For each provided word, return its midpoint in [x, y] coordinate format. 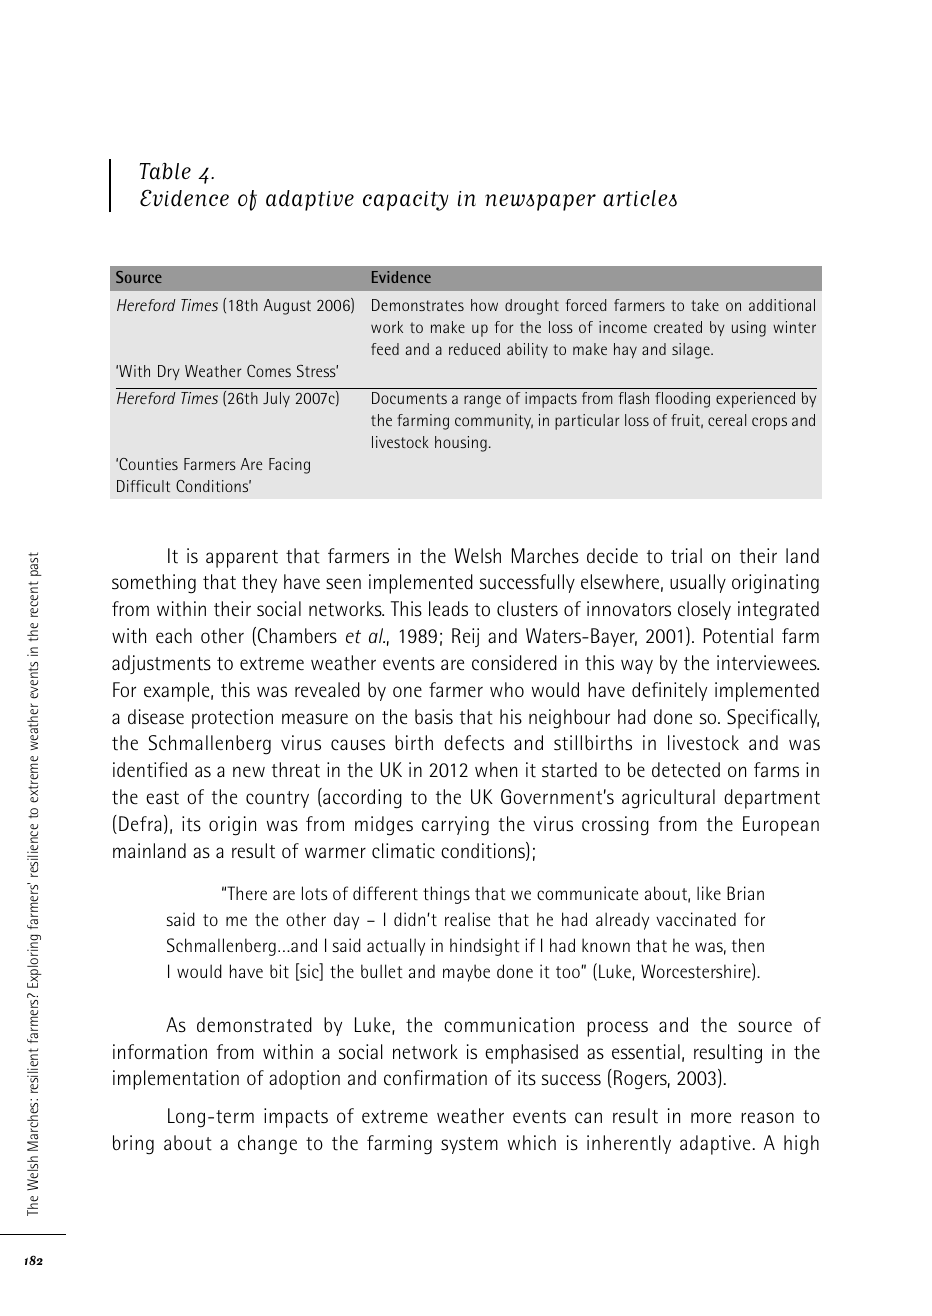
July [276, 399]
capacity [405, 201]
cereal [727, 420]
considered [514, 663]
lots [314, 893]
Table [165, 171]
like [709, 893]
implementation [176, 1080]
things [446, 895]
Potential [738, 636]
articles [640, 198]
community [494, 421]
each [174, 636]
